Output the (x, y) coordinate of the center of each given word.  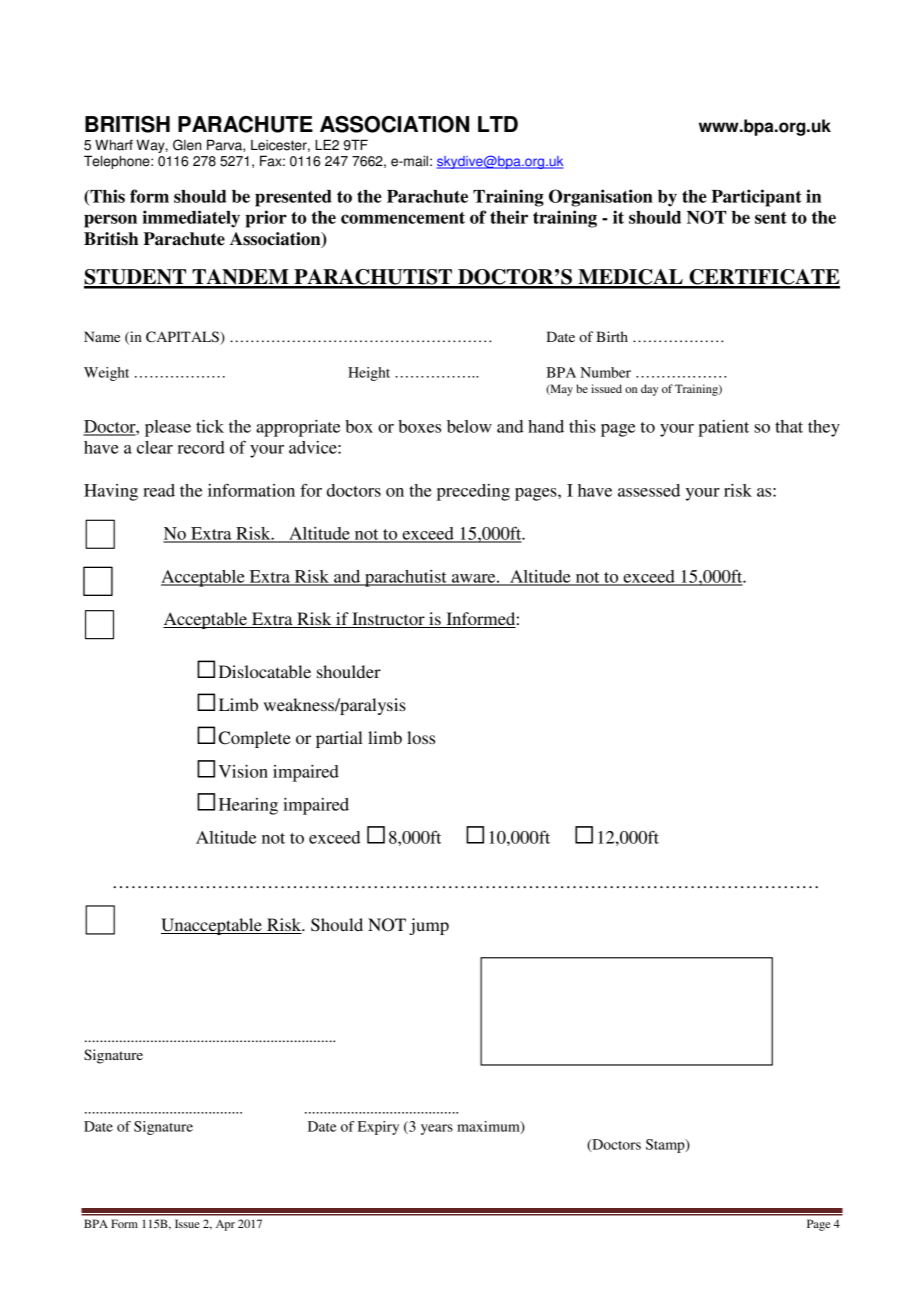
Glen (187, 145)
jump (429, 926)
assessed (649, 490)
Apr (225, 1225)
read (159, 490)
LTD (498, 124)
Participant (757, 198)
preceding (473, 492)
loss (421, 737)
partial (339, 739)
